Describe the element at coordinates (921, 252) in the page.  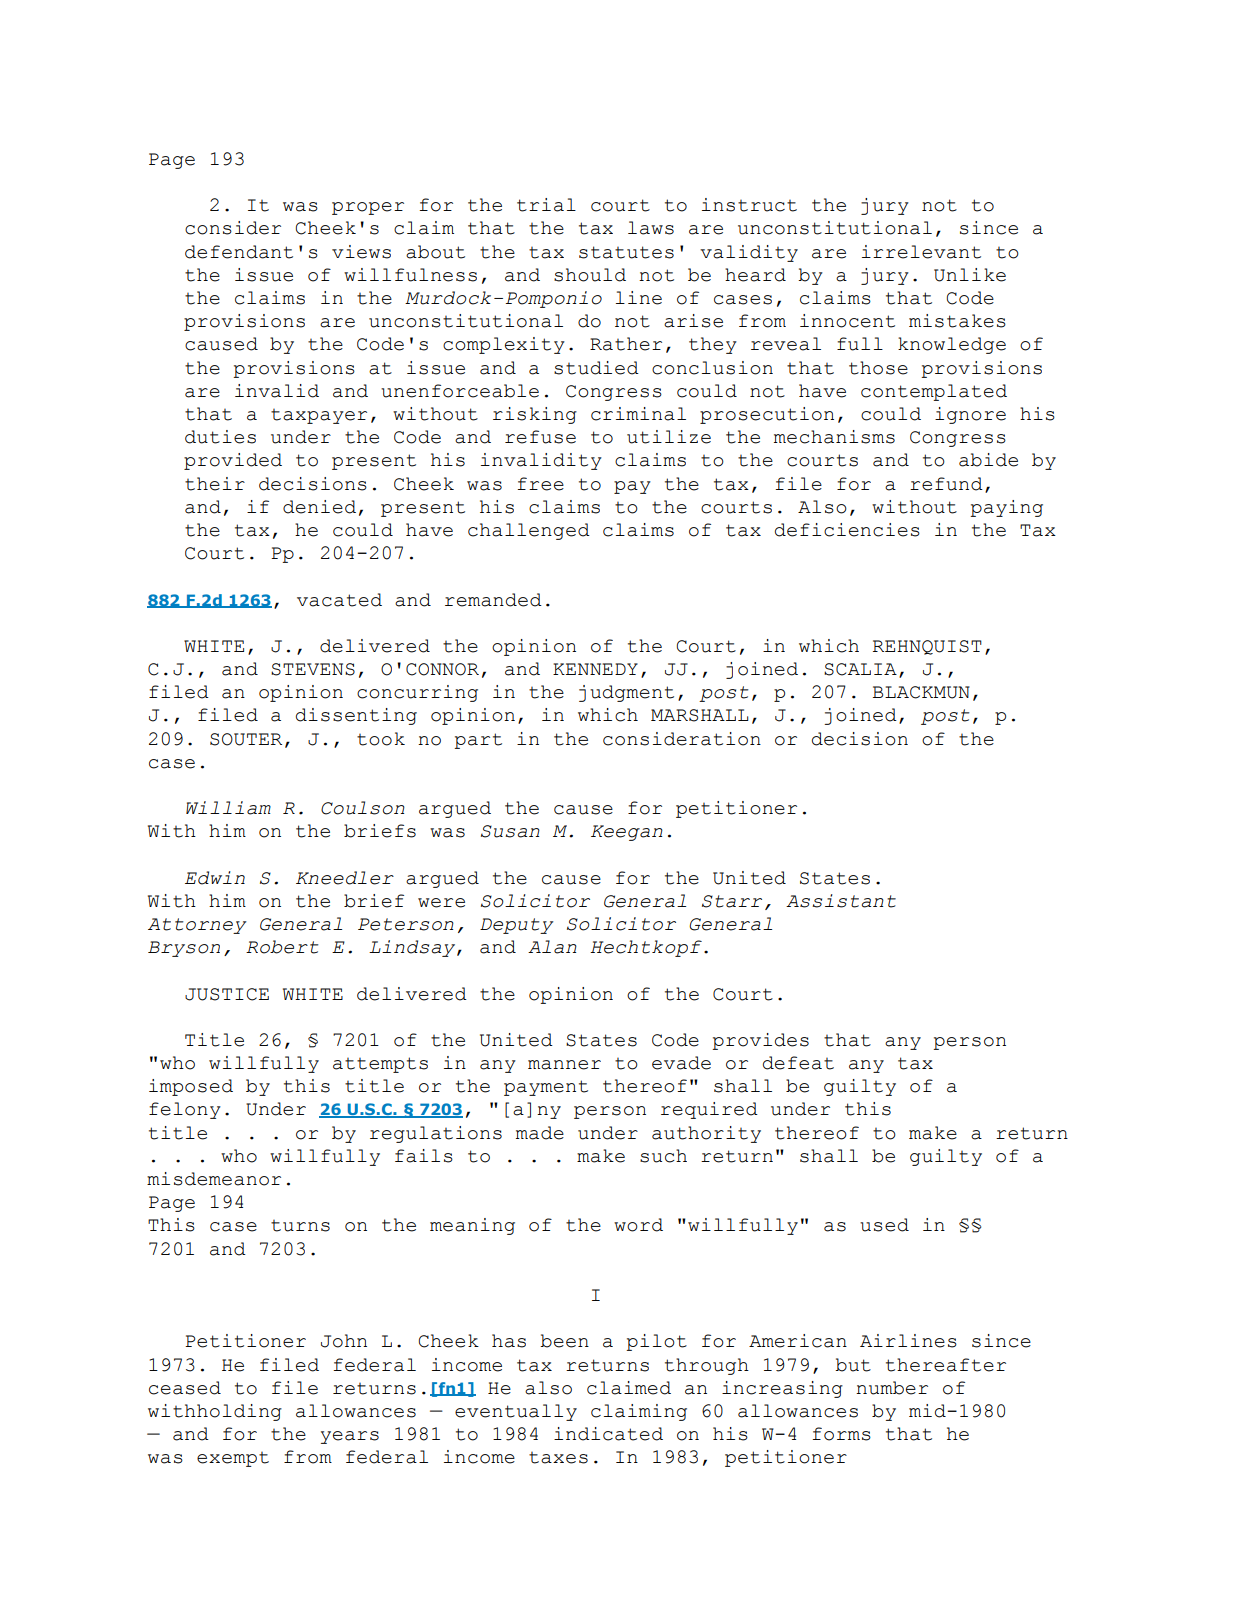
I see `irrelevant` at that location.
